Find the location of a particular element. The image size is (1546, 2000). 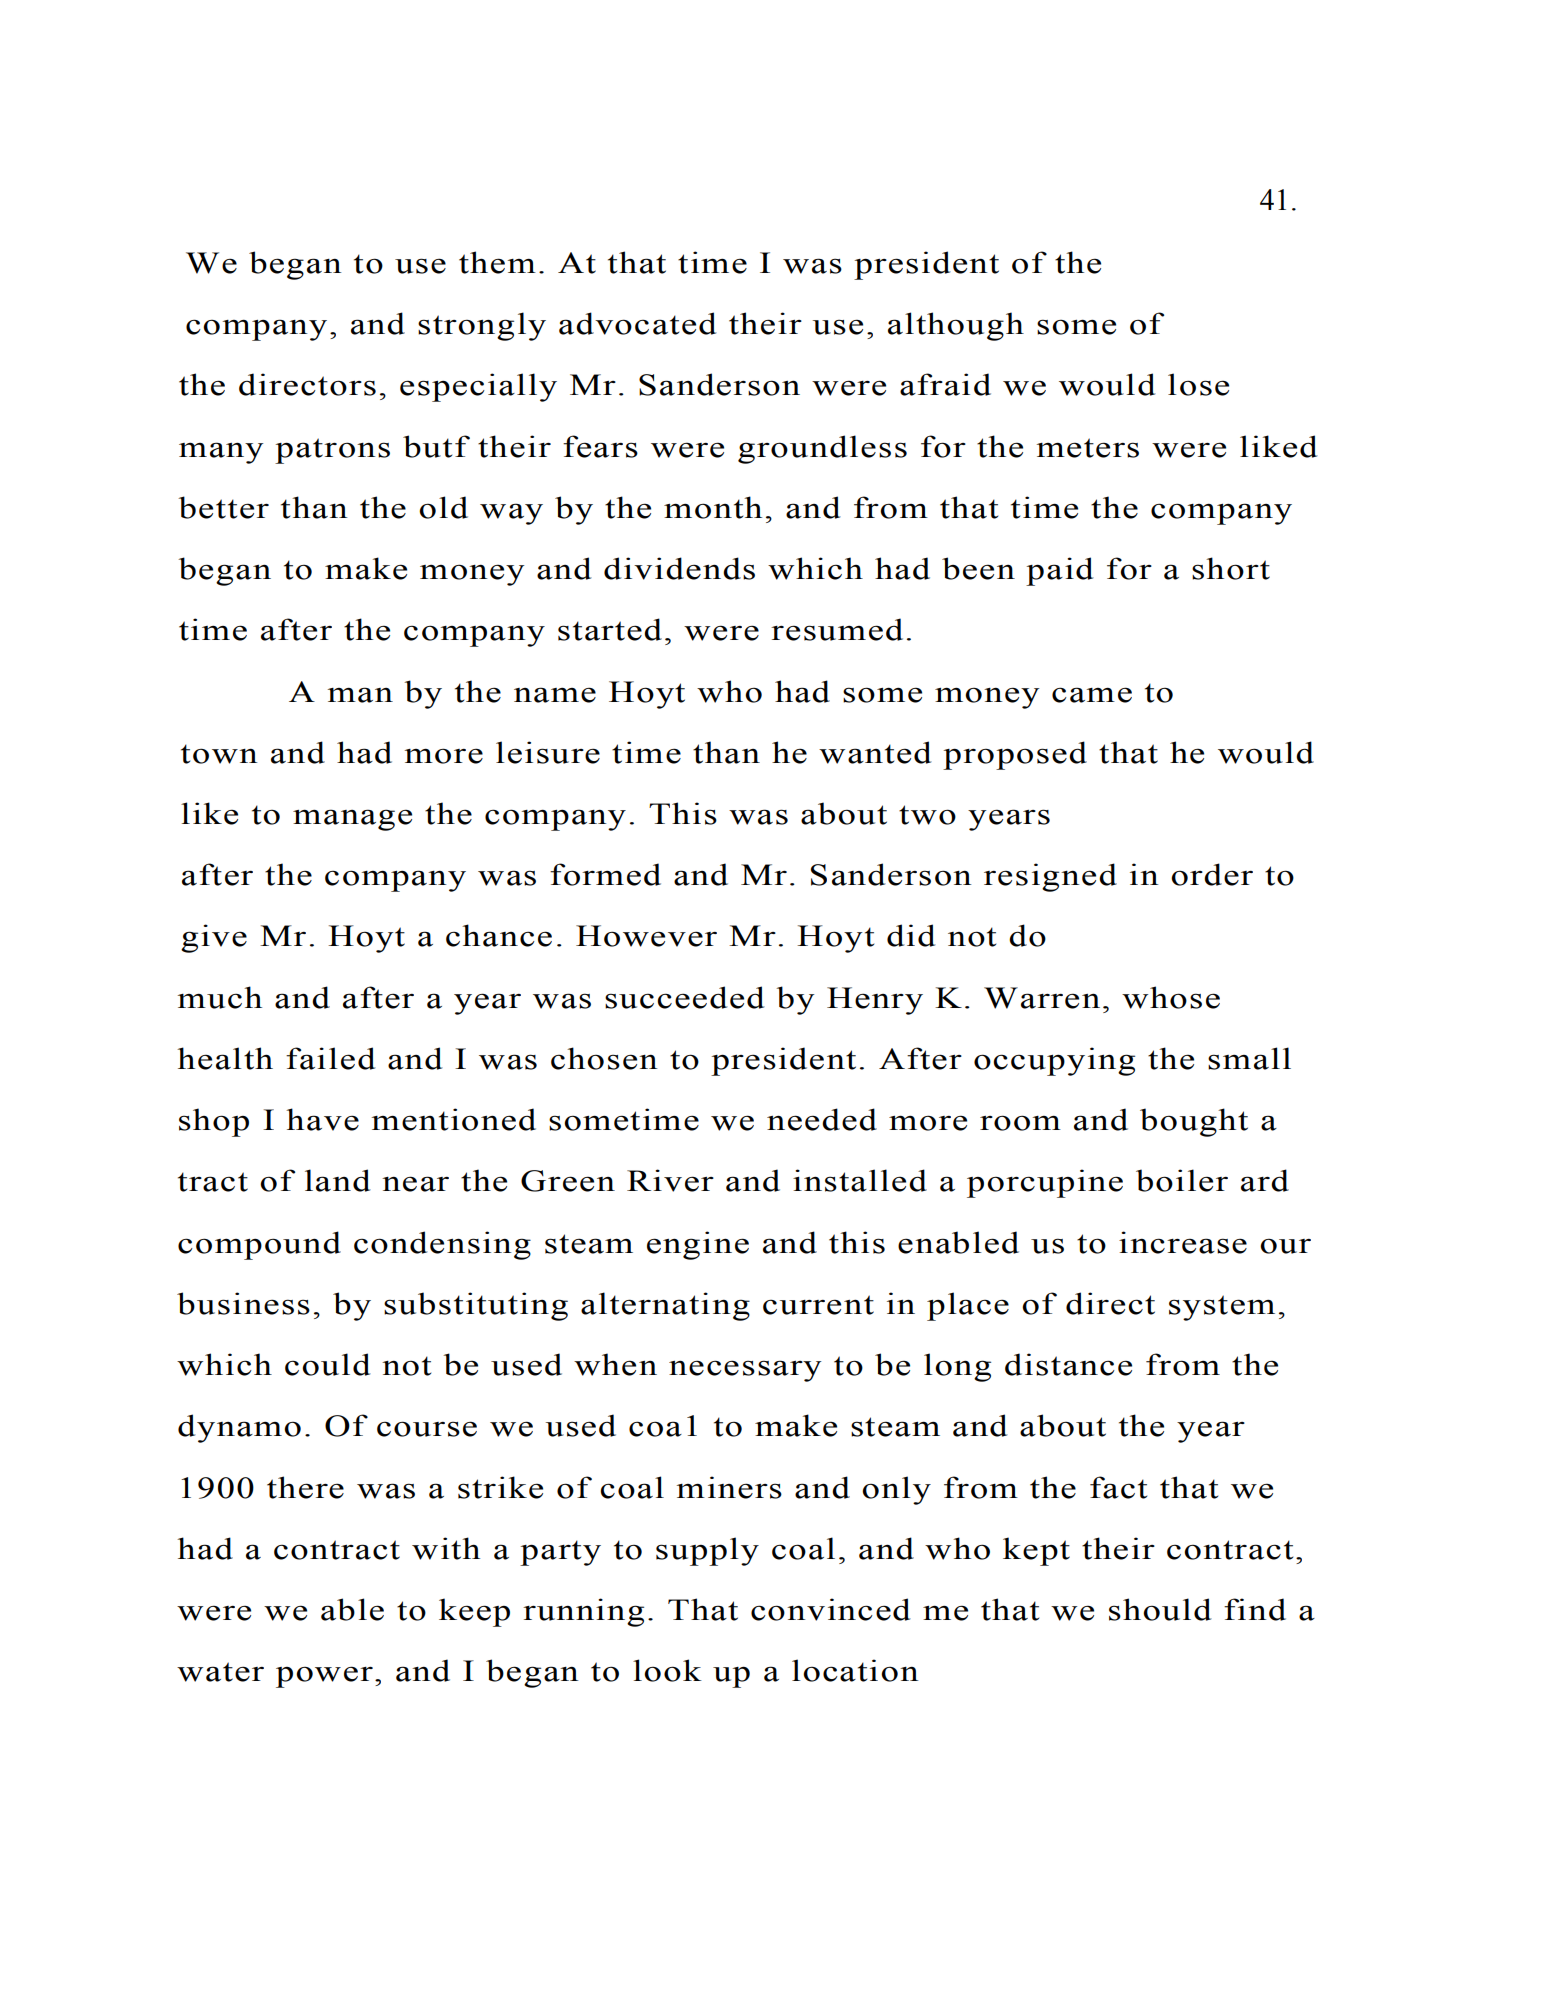

River is located at coordinates (670, 1180).
